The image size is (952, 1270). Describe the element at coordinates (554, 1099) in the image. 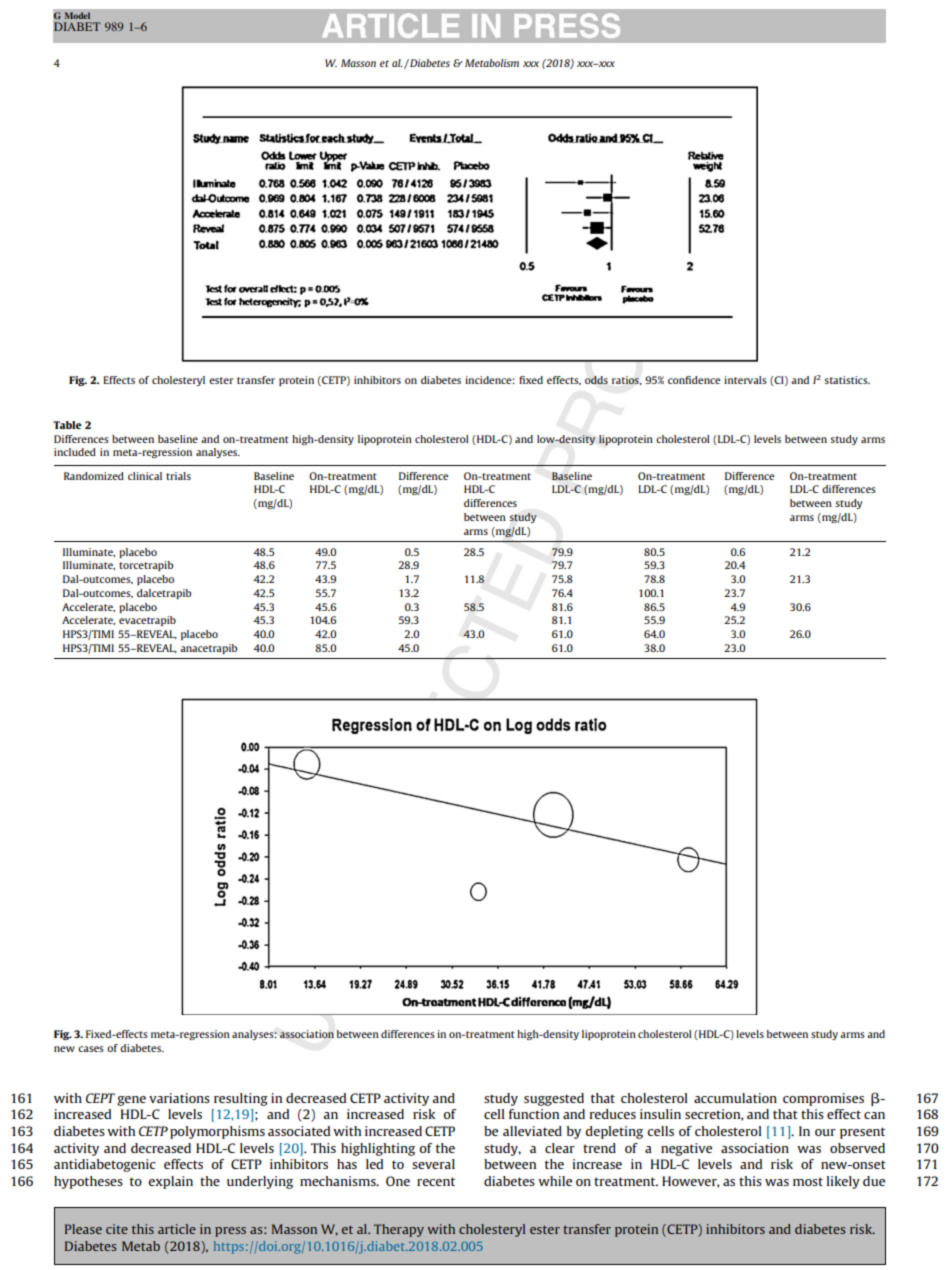

I see `suggested` at that location.
